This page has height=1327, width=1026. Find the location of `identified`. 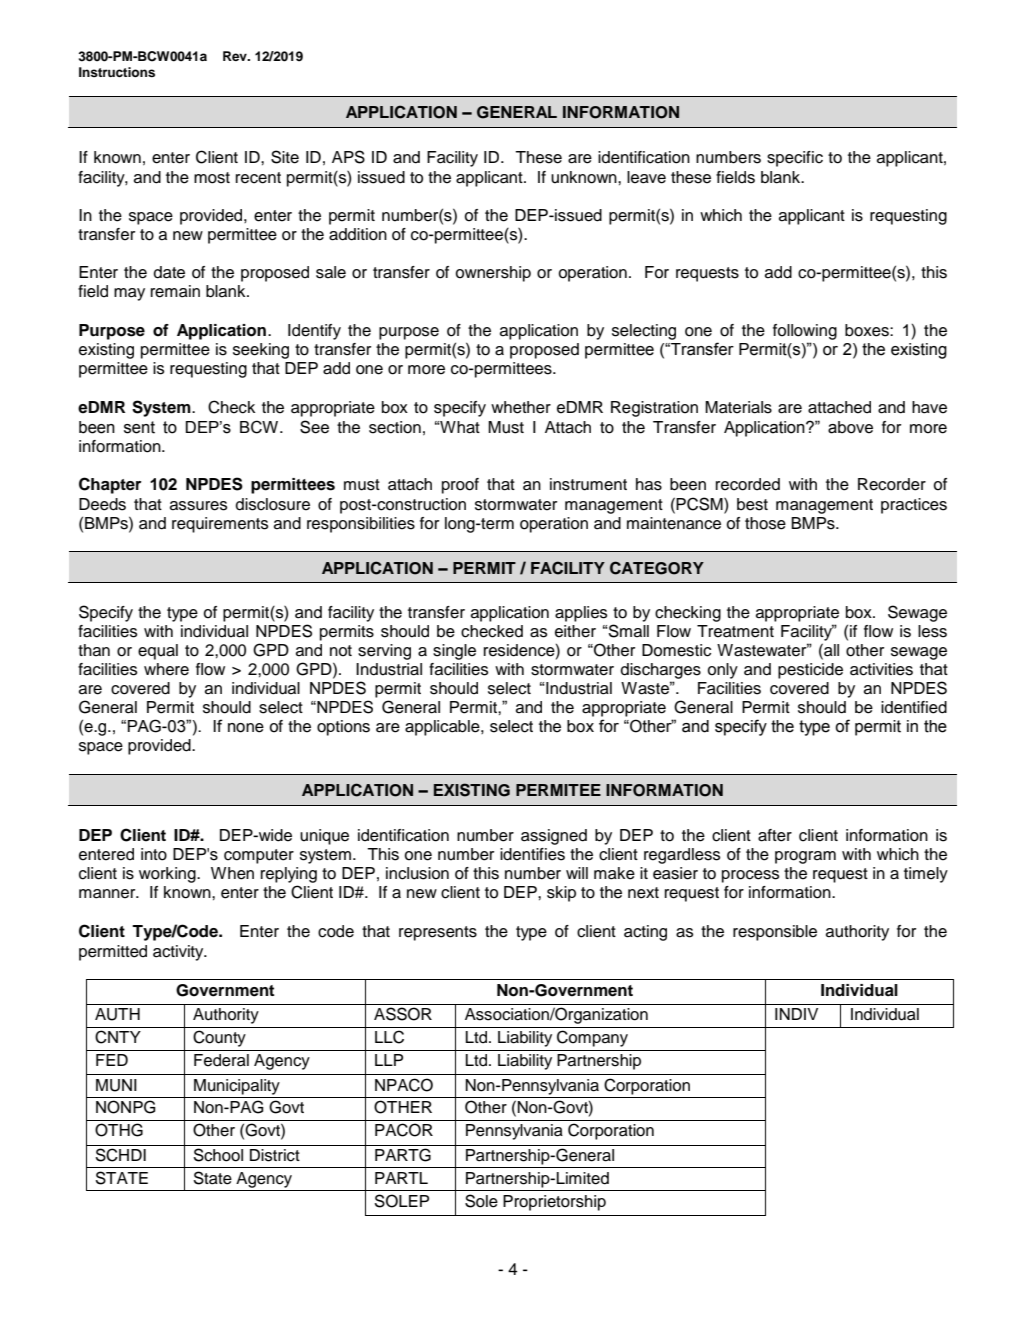

identified is located at coordinates (914, 707).
